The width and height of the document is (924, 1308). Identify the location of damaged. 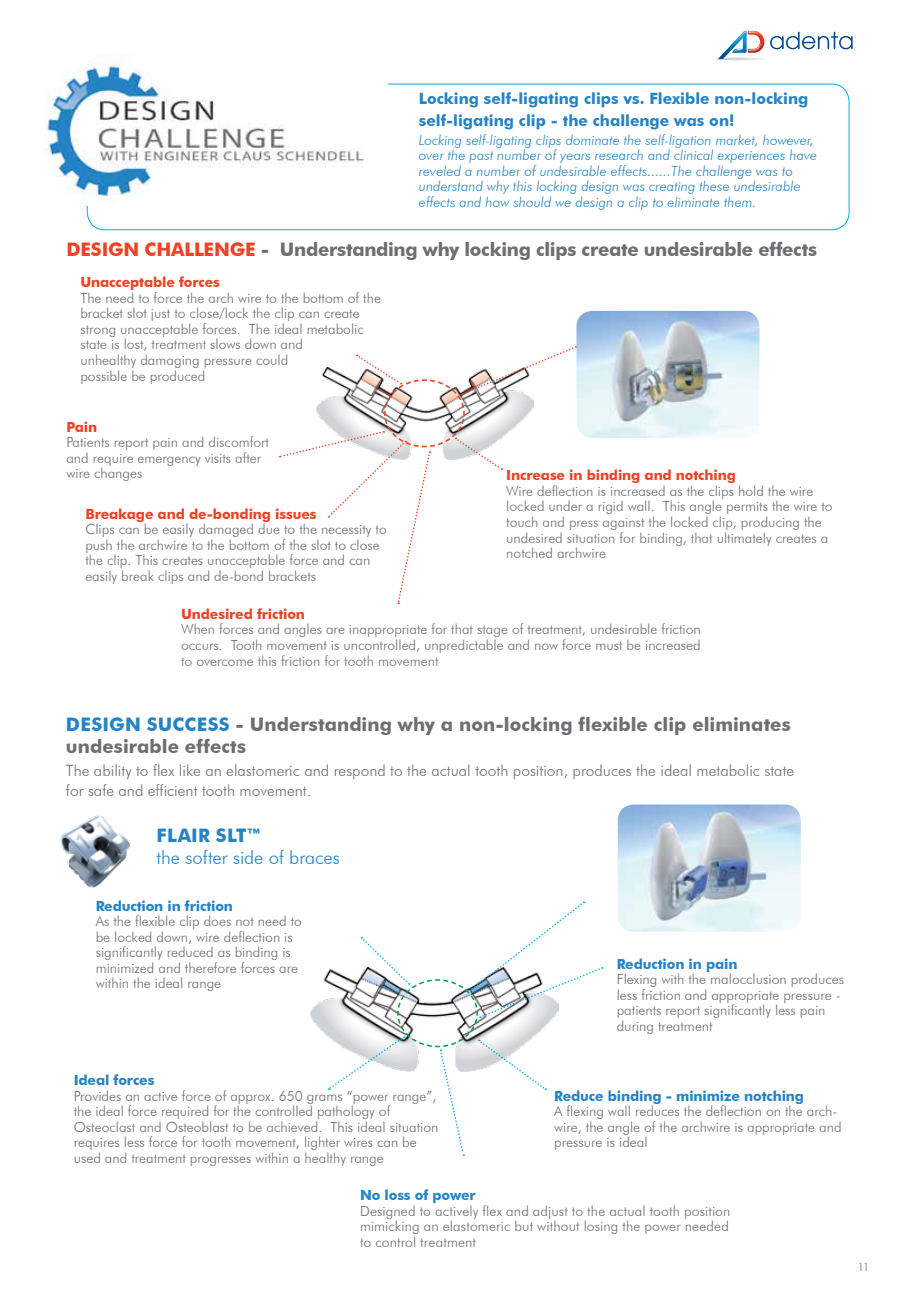
(226, 530).
